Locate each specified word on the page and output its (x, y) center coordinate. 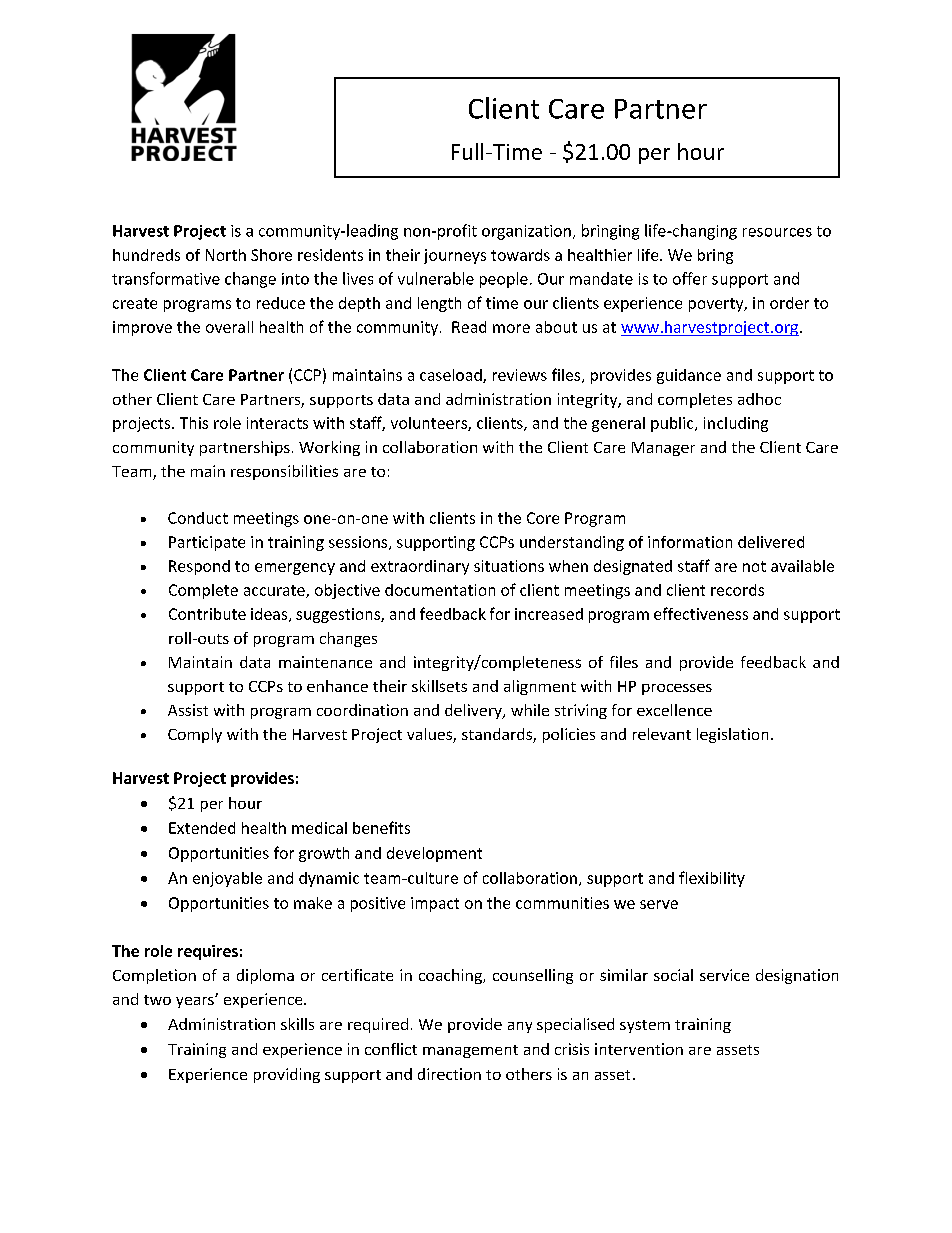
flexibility (712, 879)
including (736, 424)
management (470, 1051)
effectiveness (701, 613)
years (196, 1002)
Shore (271, 255)
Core (543, 518)
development (434, 854)
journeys (455, 256)
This (194, 423)
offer (690, 278)
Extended (202, 828)
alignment (540, 687)
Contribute (207, 614)
